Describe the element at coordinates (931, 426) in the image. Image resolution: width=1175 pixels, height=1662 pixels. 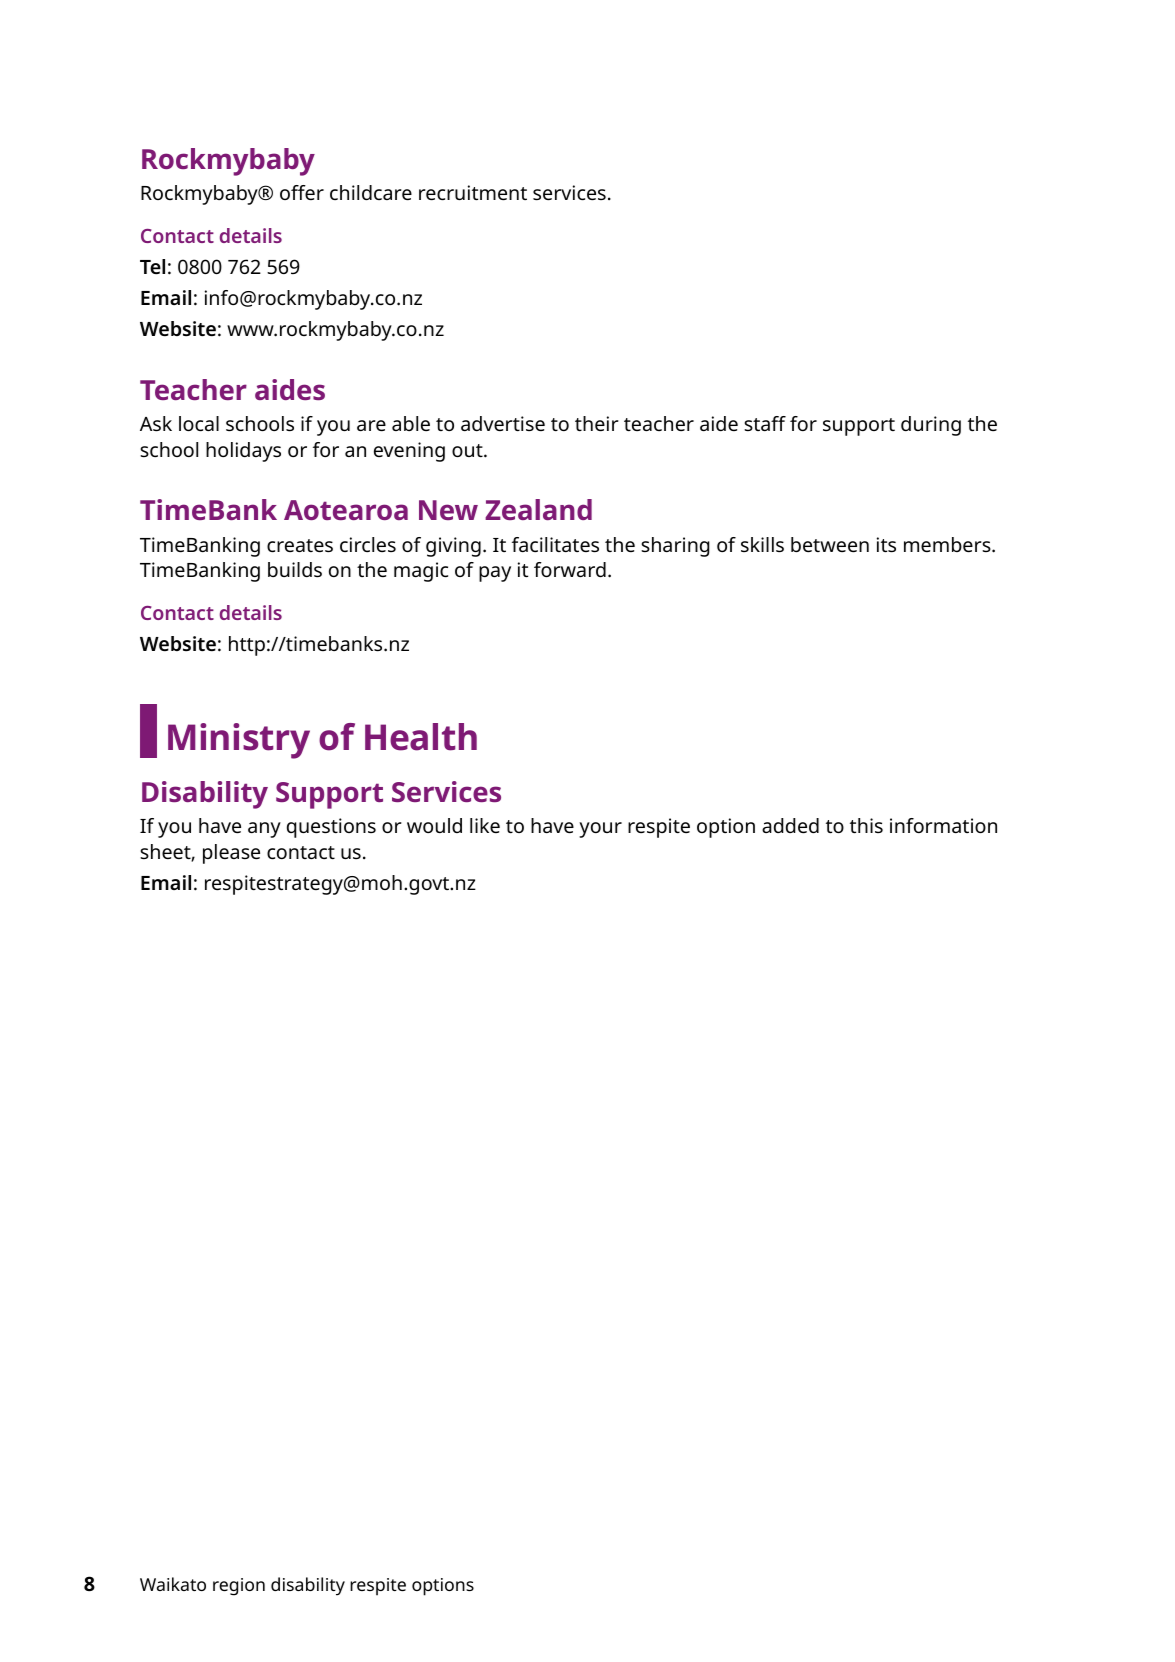
I see `during` at that location.
